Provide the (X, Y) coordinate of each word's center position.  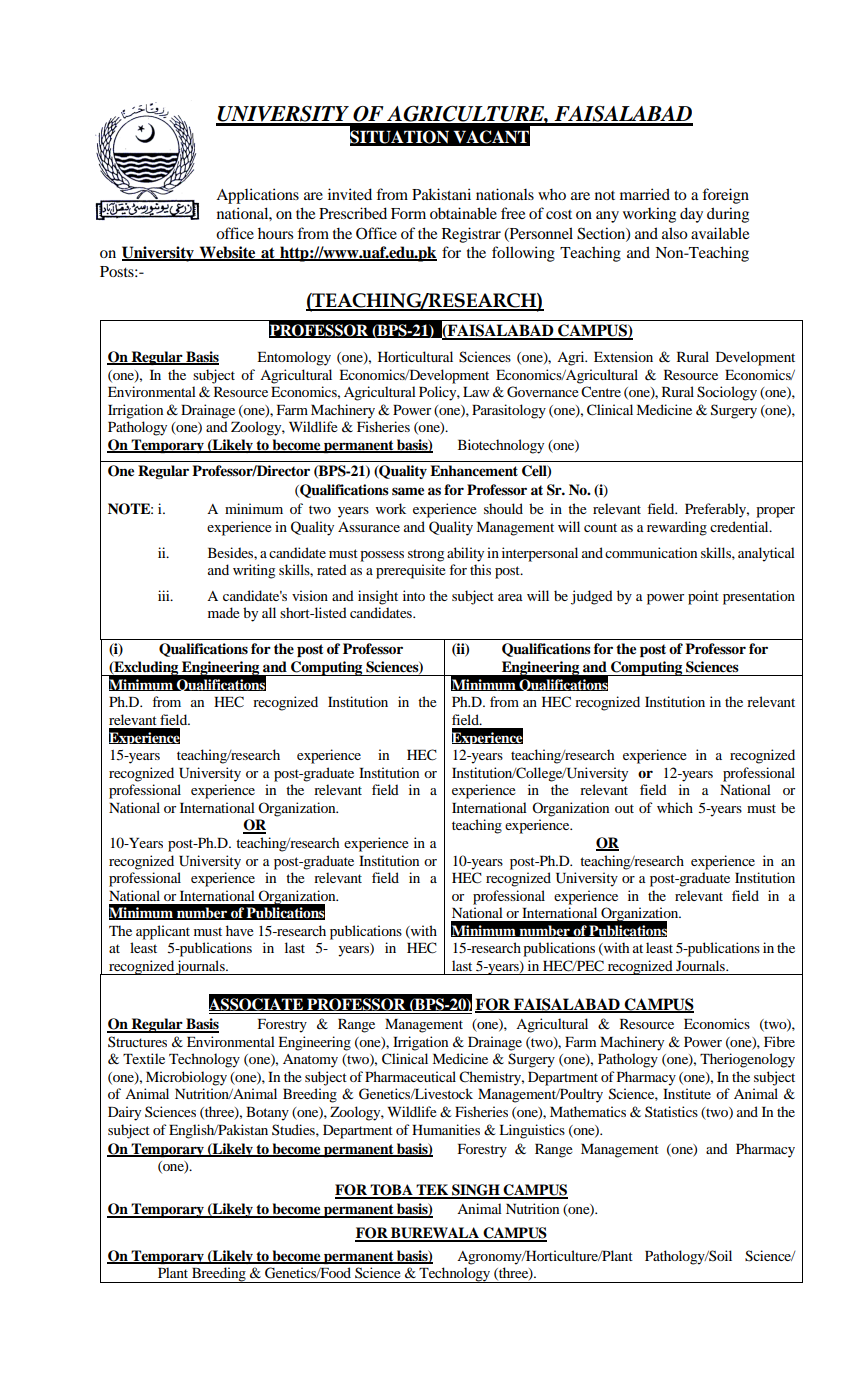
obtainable (463, 213)
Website (227, 253)
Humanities (446, 1129)
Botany (267, 1114)
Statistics (671, 1111)
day (691, 215)
